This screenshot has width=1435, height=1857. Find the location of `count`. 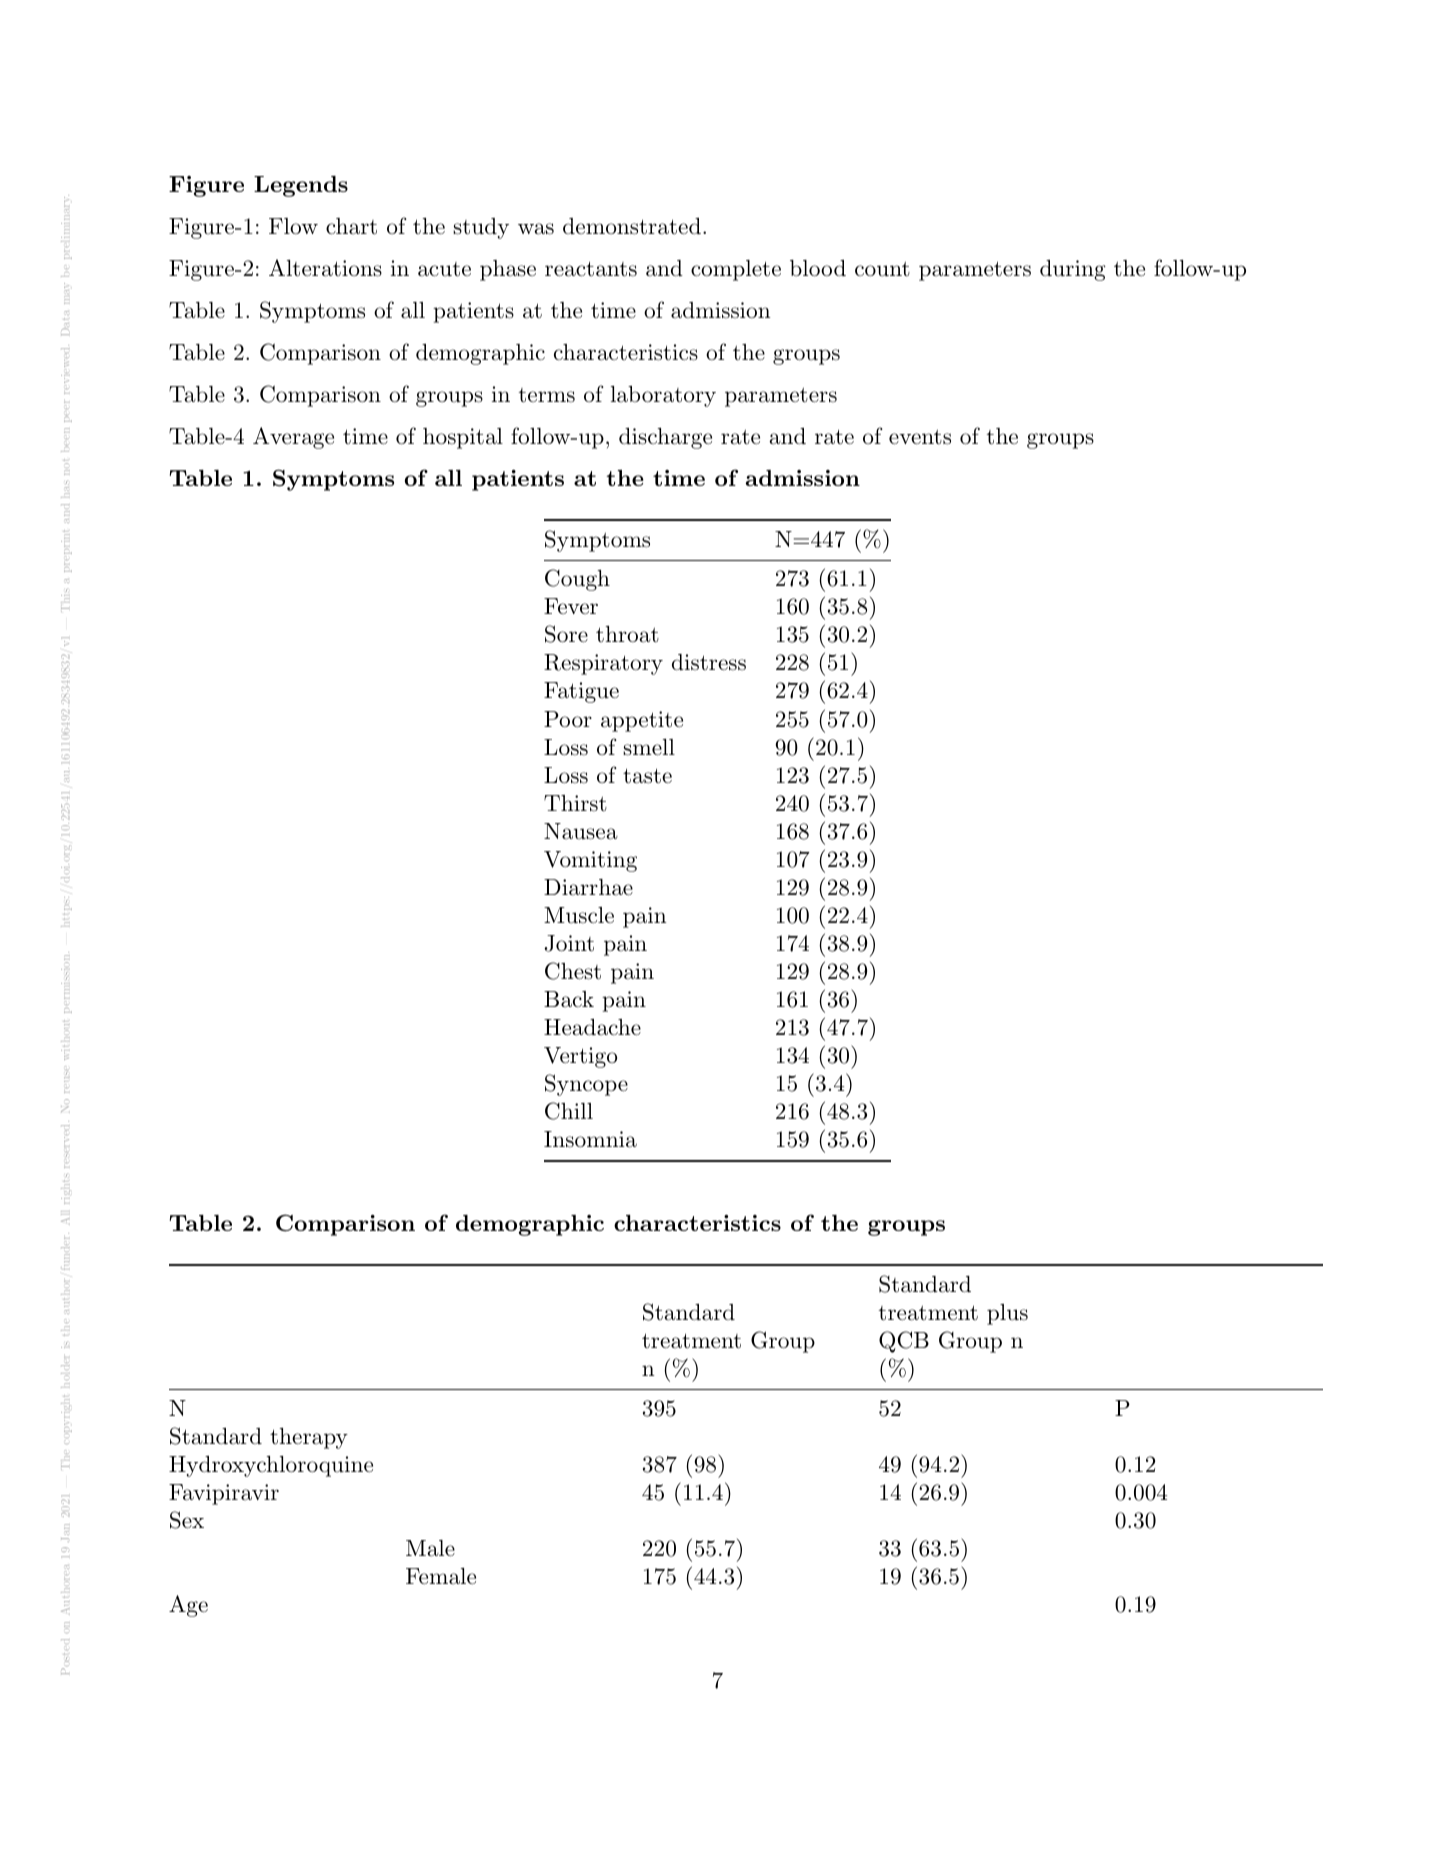

count is located at coordinates (882, 269).
